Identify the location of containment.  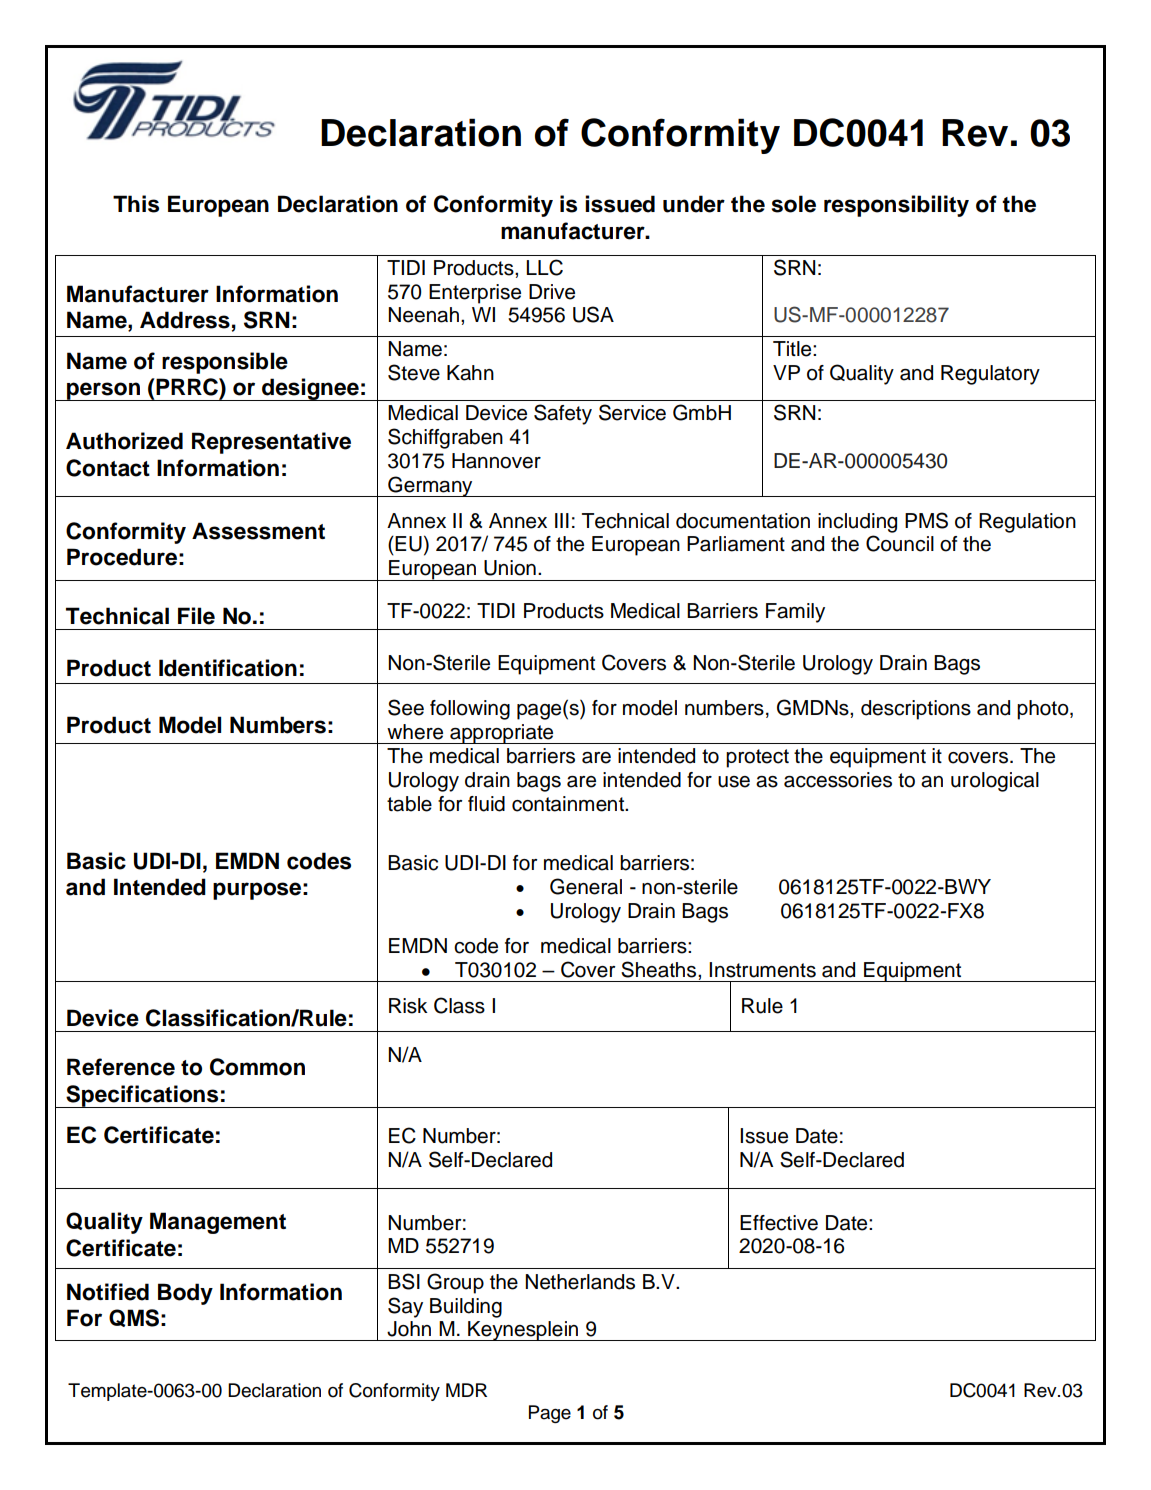
(569, 804).
